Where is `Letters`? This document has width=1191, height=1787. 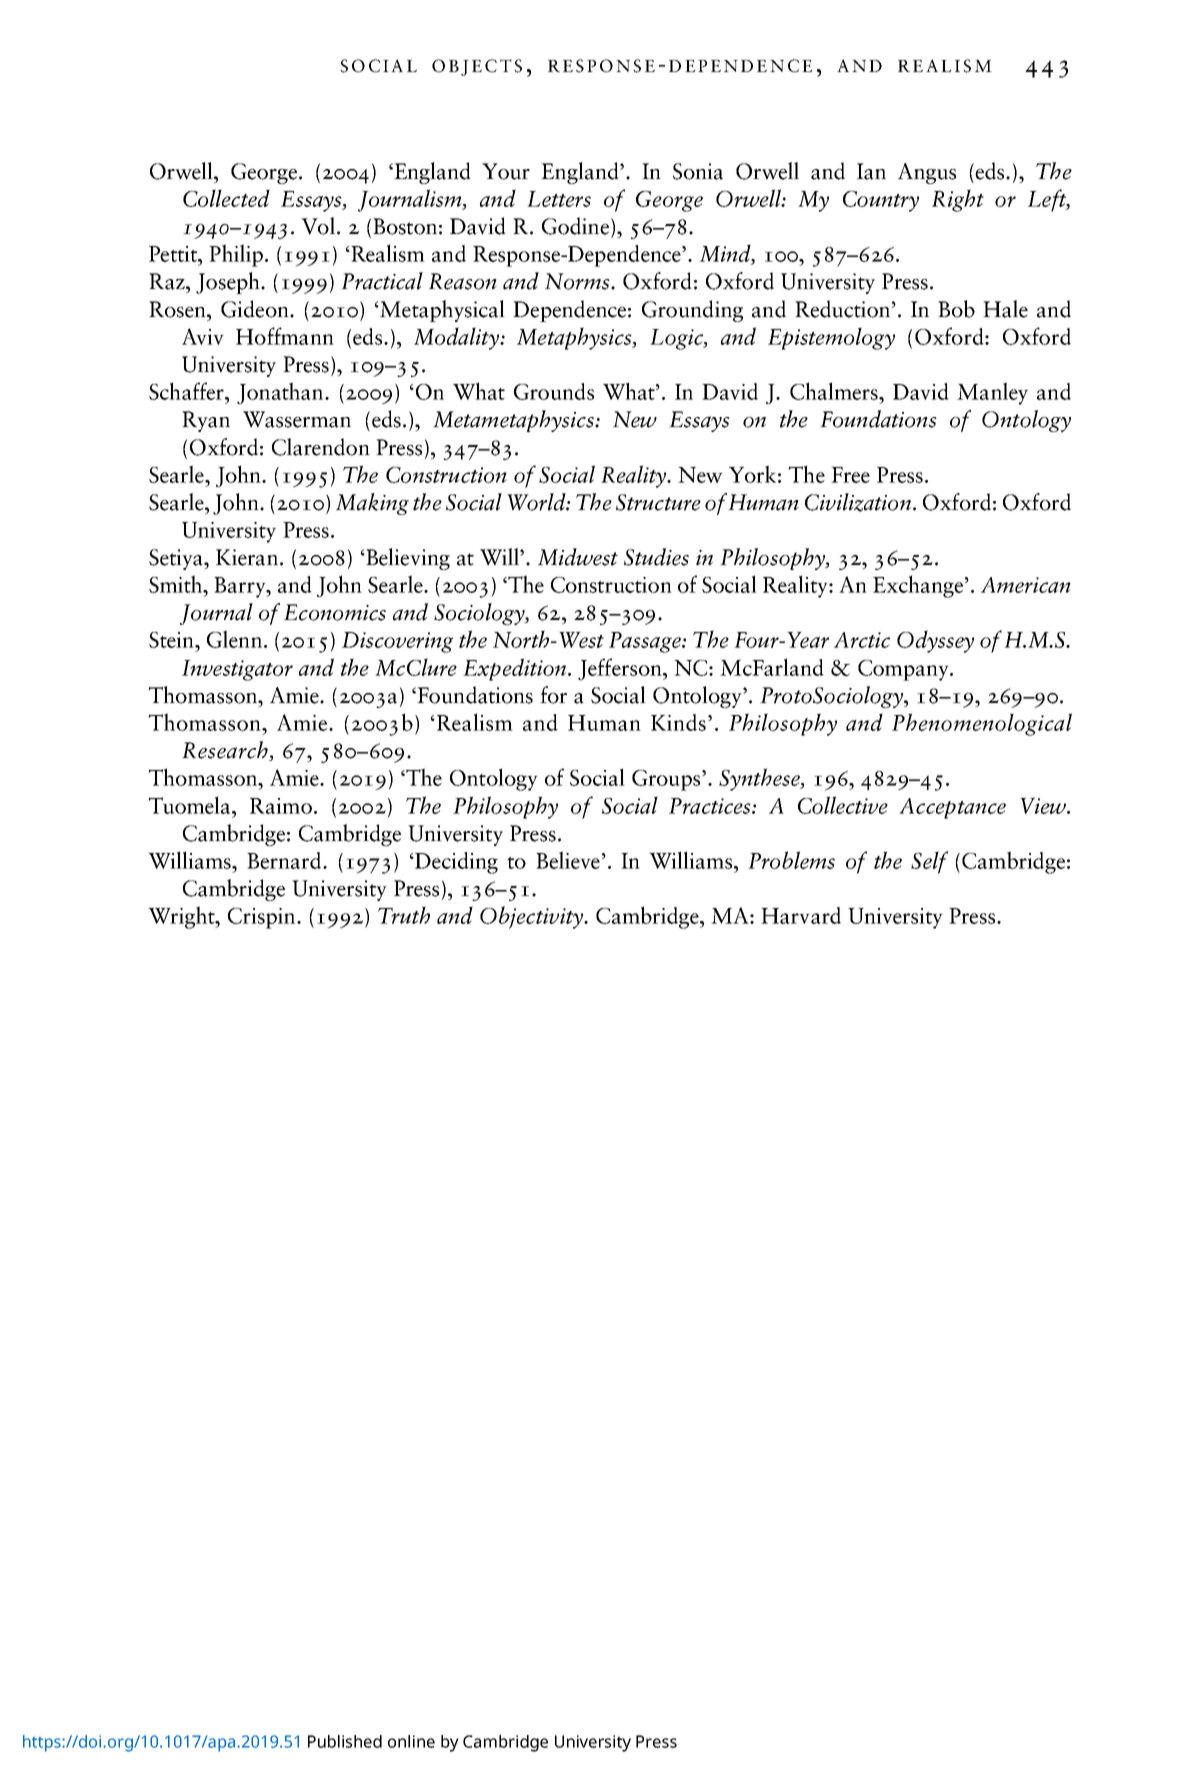
Letters is located at coordinates (559, 199).
